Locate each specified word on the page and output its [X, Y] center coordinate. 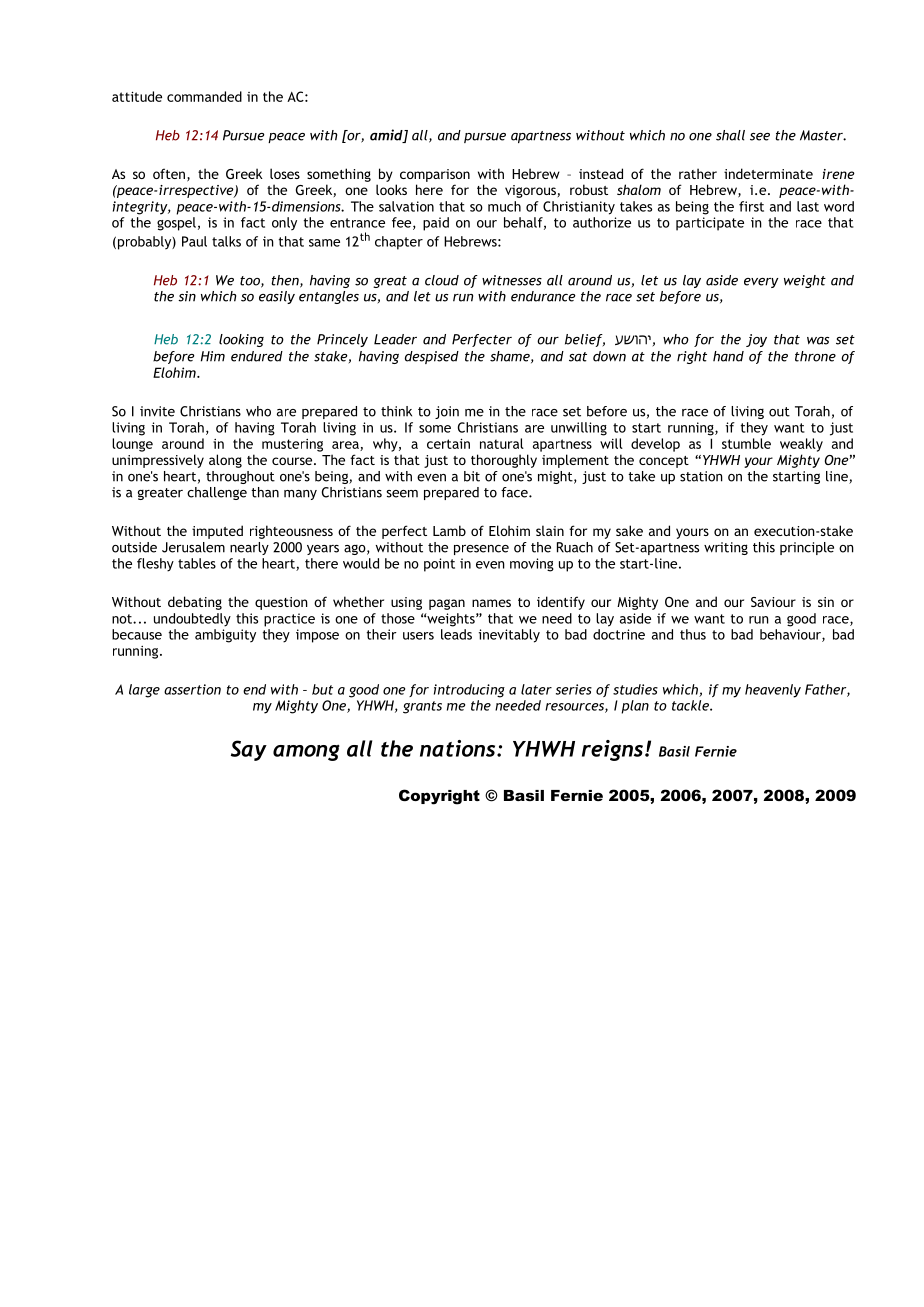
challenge [217, 493]
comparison [435, 175]
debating [195, 603]
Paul [194, 241]
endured [257, 356]
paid [436, 224]
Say [249, 750]
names [491, 603]
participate [710, 224]
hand [728, 356]
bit [472, 476]
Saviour [773, 602]
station [701, 476]
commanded [204, 96]
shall [730, 135]
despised [432, 357]
